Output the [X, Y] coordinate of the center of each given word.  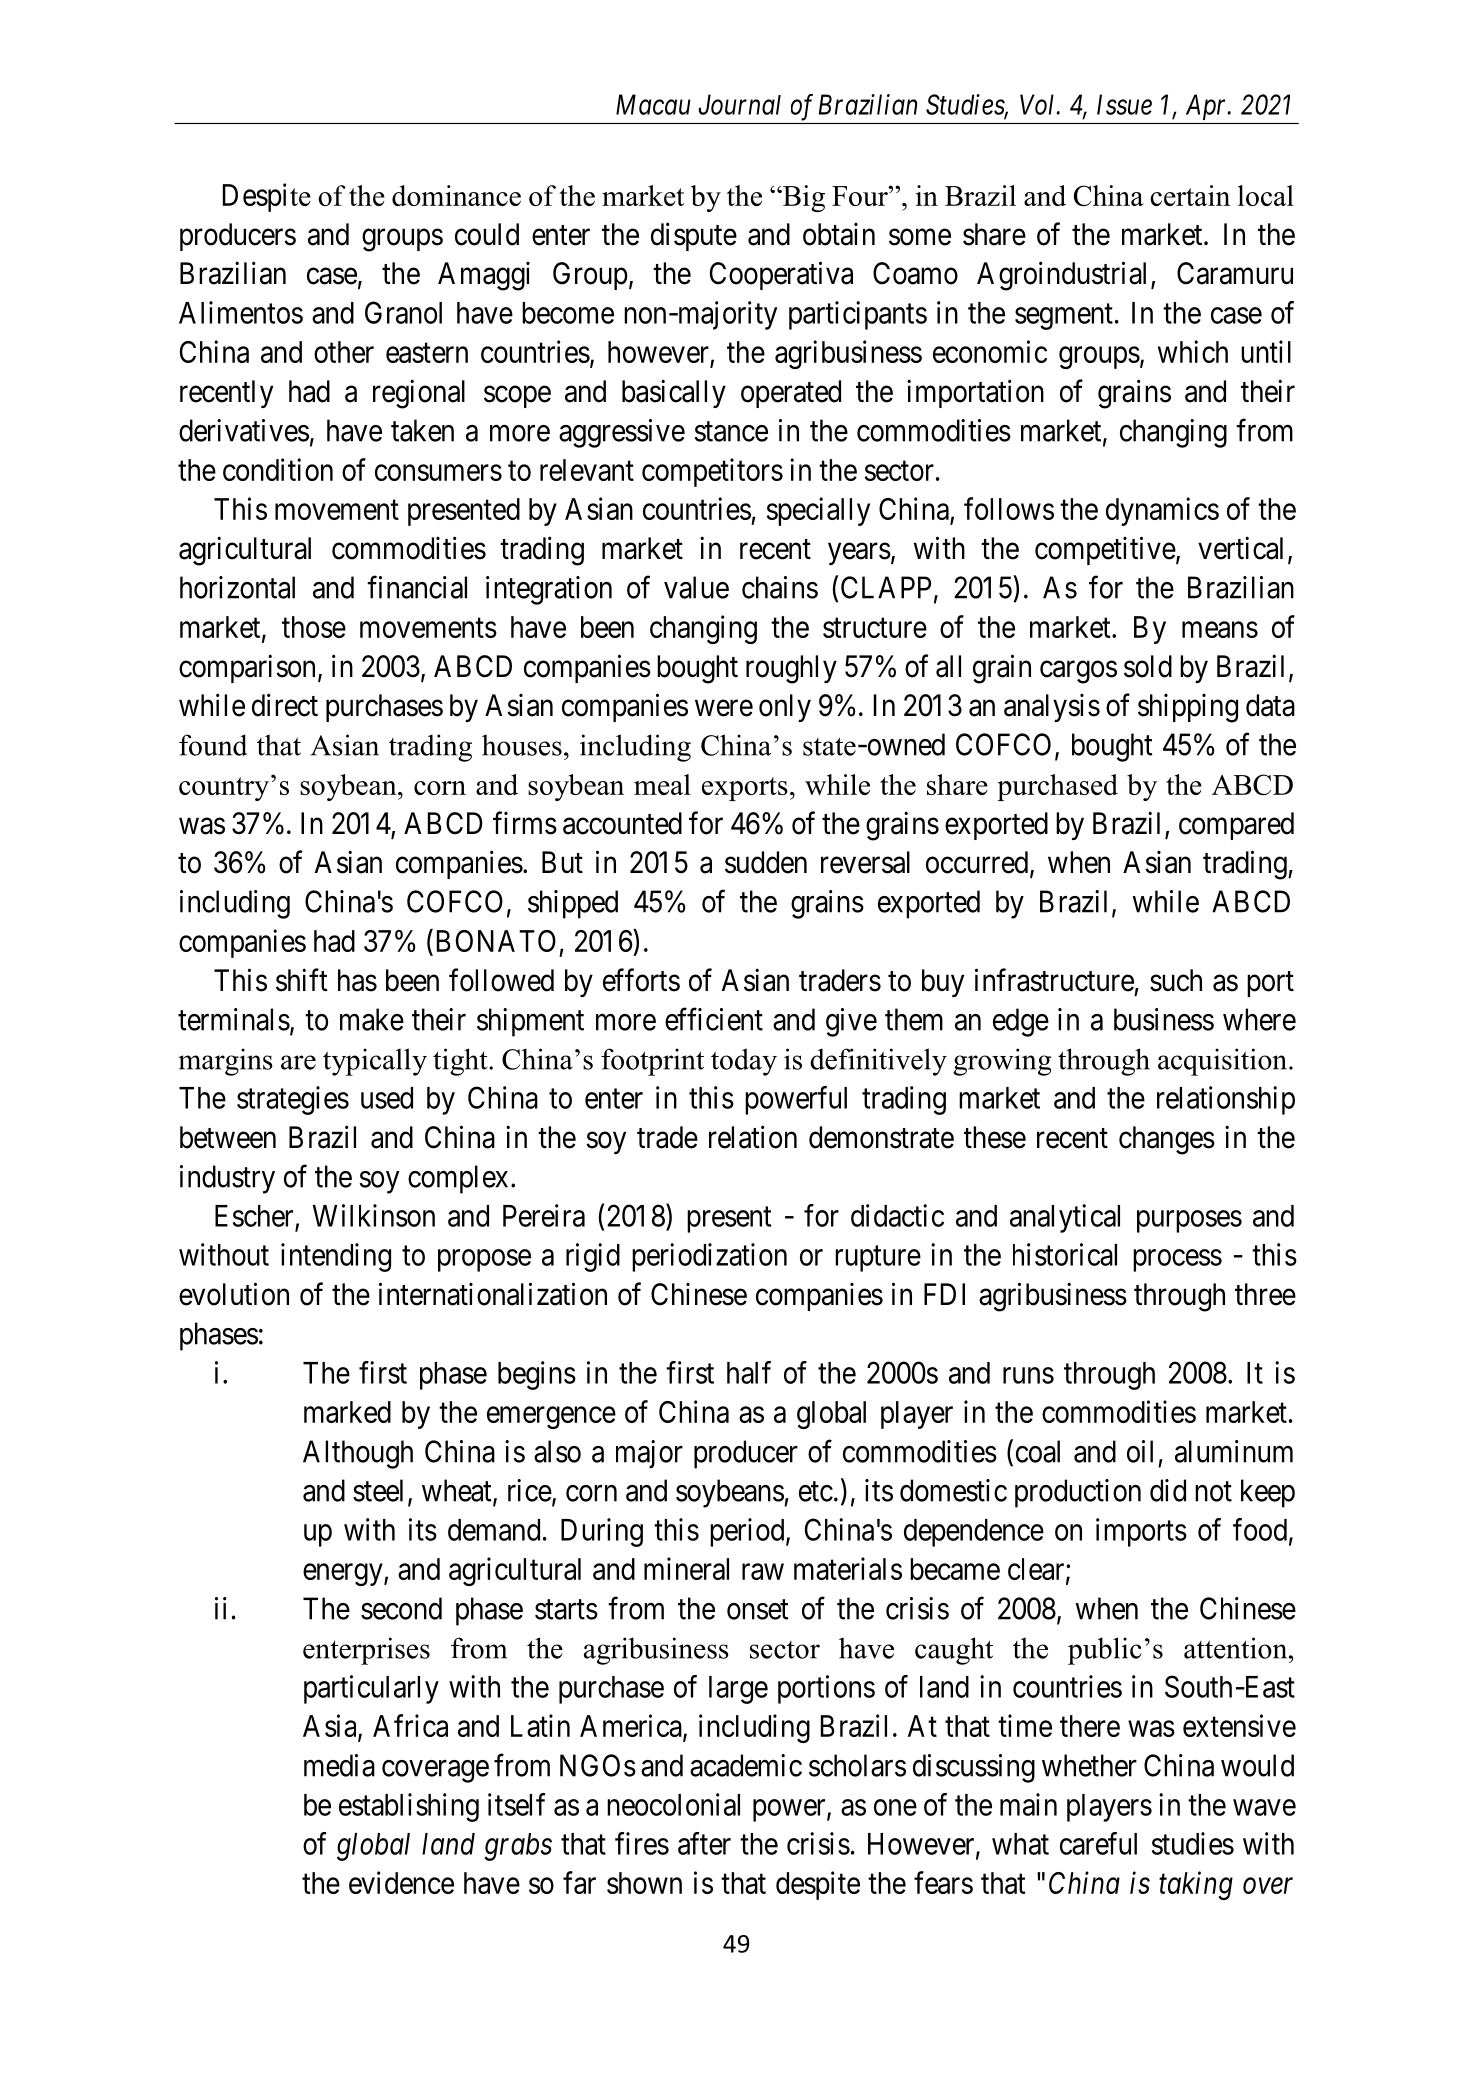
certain [1190, 195]
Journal [739, 104]
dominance [456, 195]
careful [1098, 1843]
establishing [409, 1807]
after [704, 1843]
